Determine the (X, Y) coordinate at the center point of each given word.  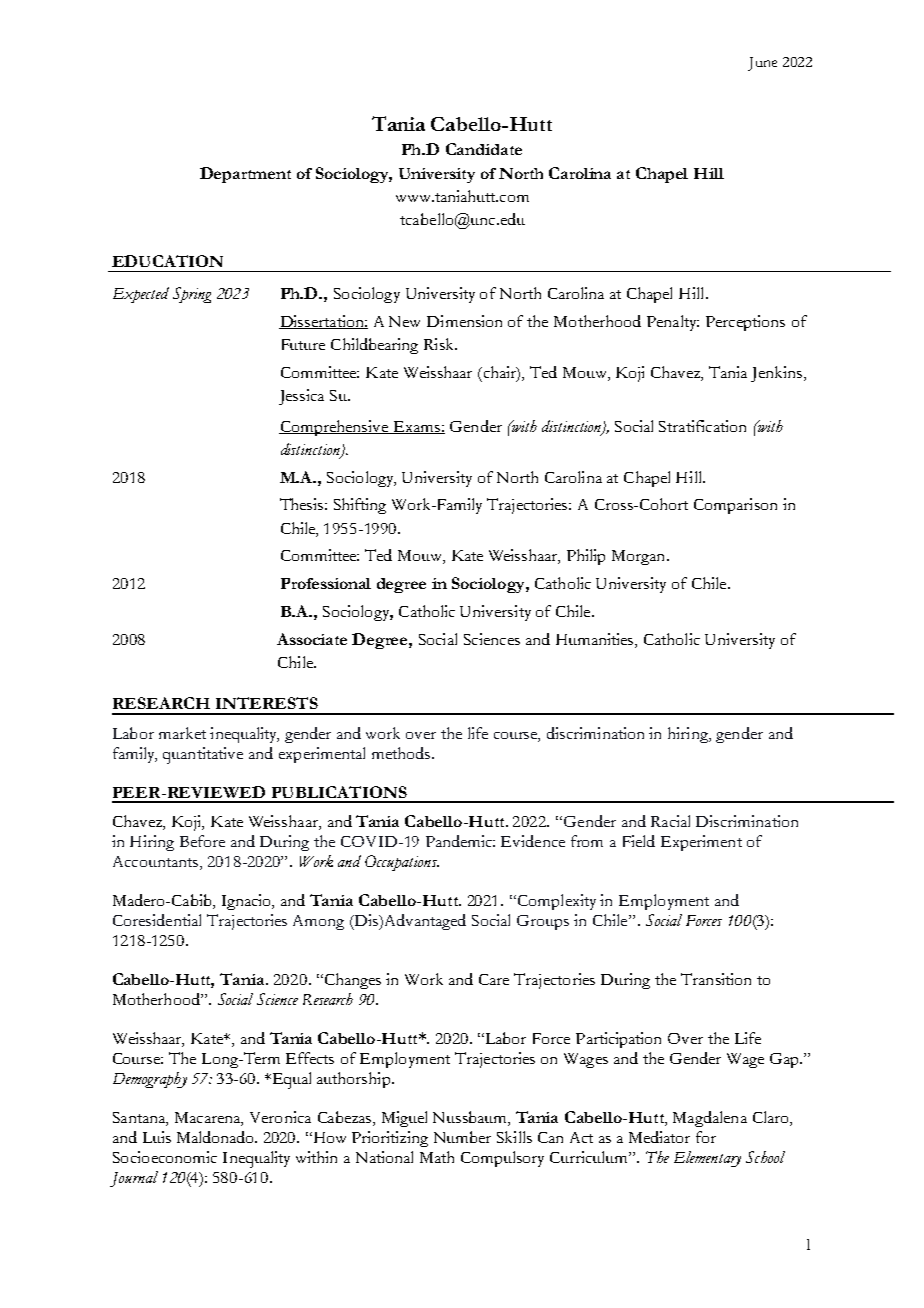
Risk (440, 344)
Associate (312, 639)
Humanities (596, 640)
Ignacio (248, 902)
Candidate (484, 149)
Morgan (640, 557)
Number (462, 1137)
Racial (670, 821)
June (762, 64)
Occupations (402, 863)
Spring (192, 295)
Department (245, 175)
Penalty (673, 323)
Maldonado (216, 1137)
